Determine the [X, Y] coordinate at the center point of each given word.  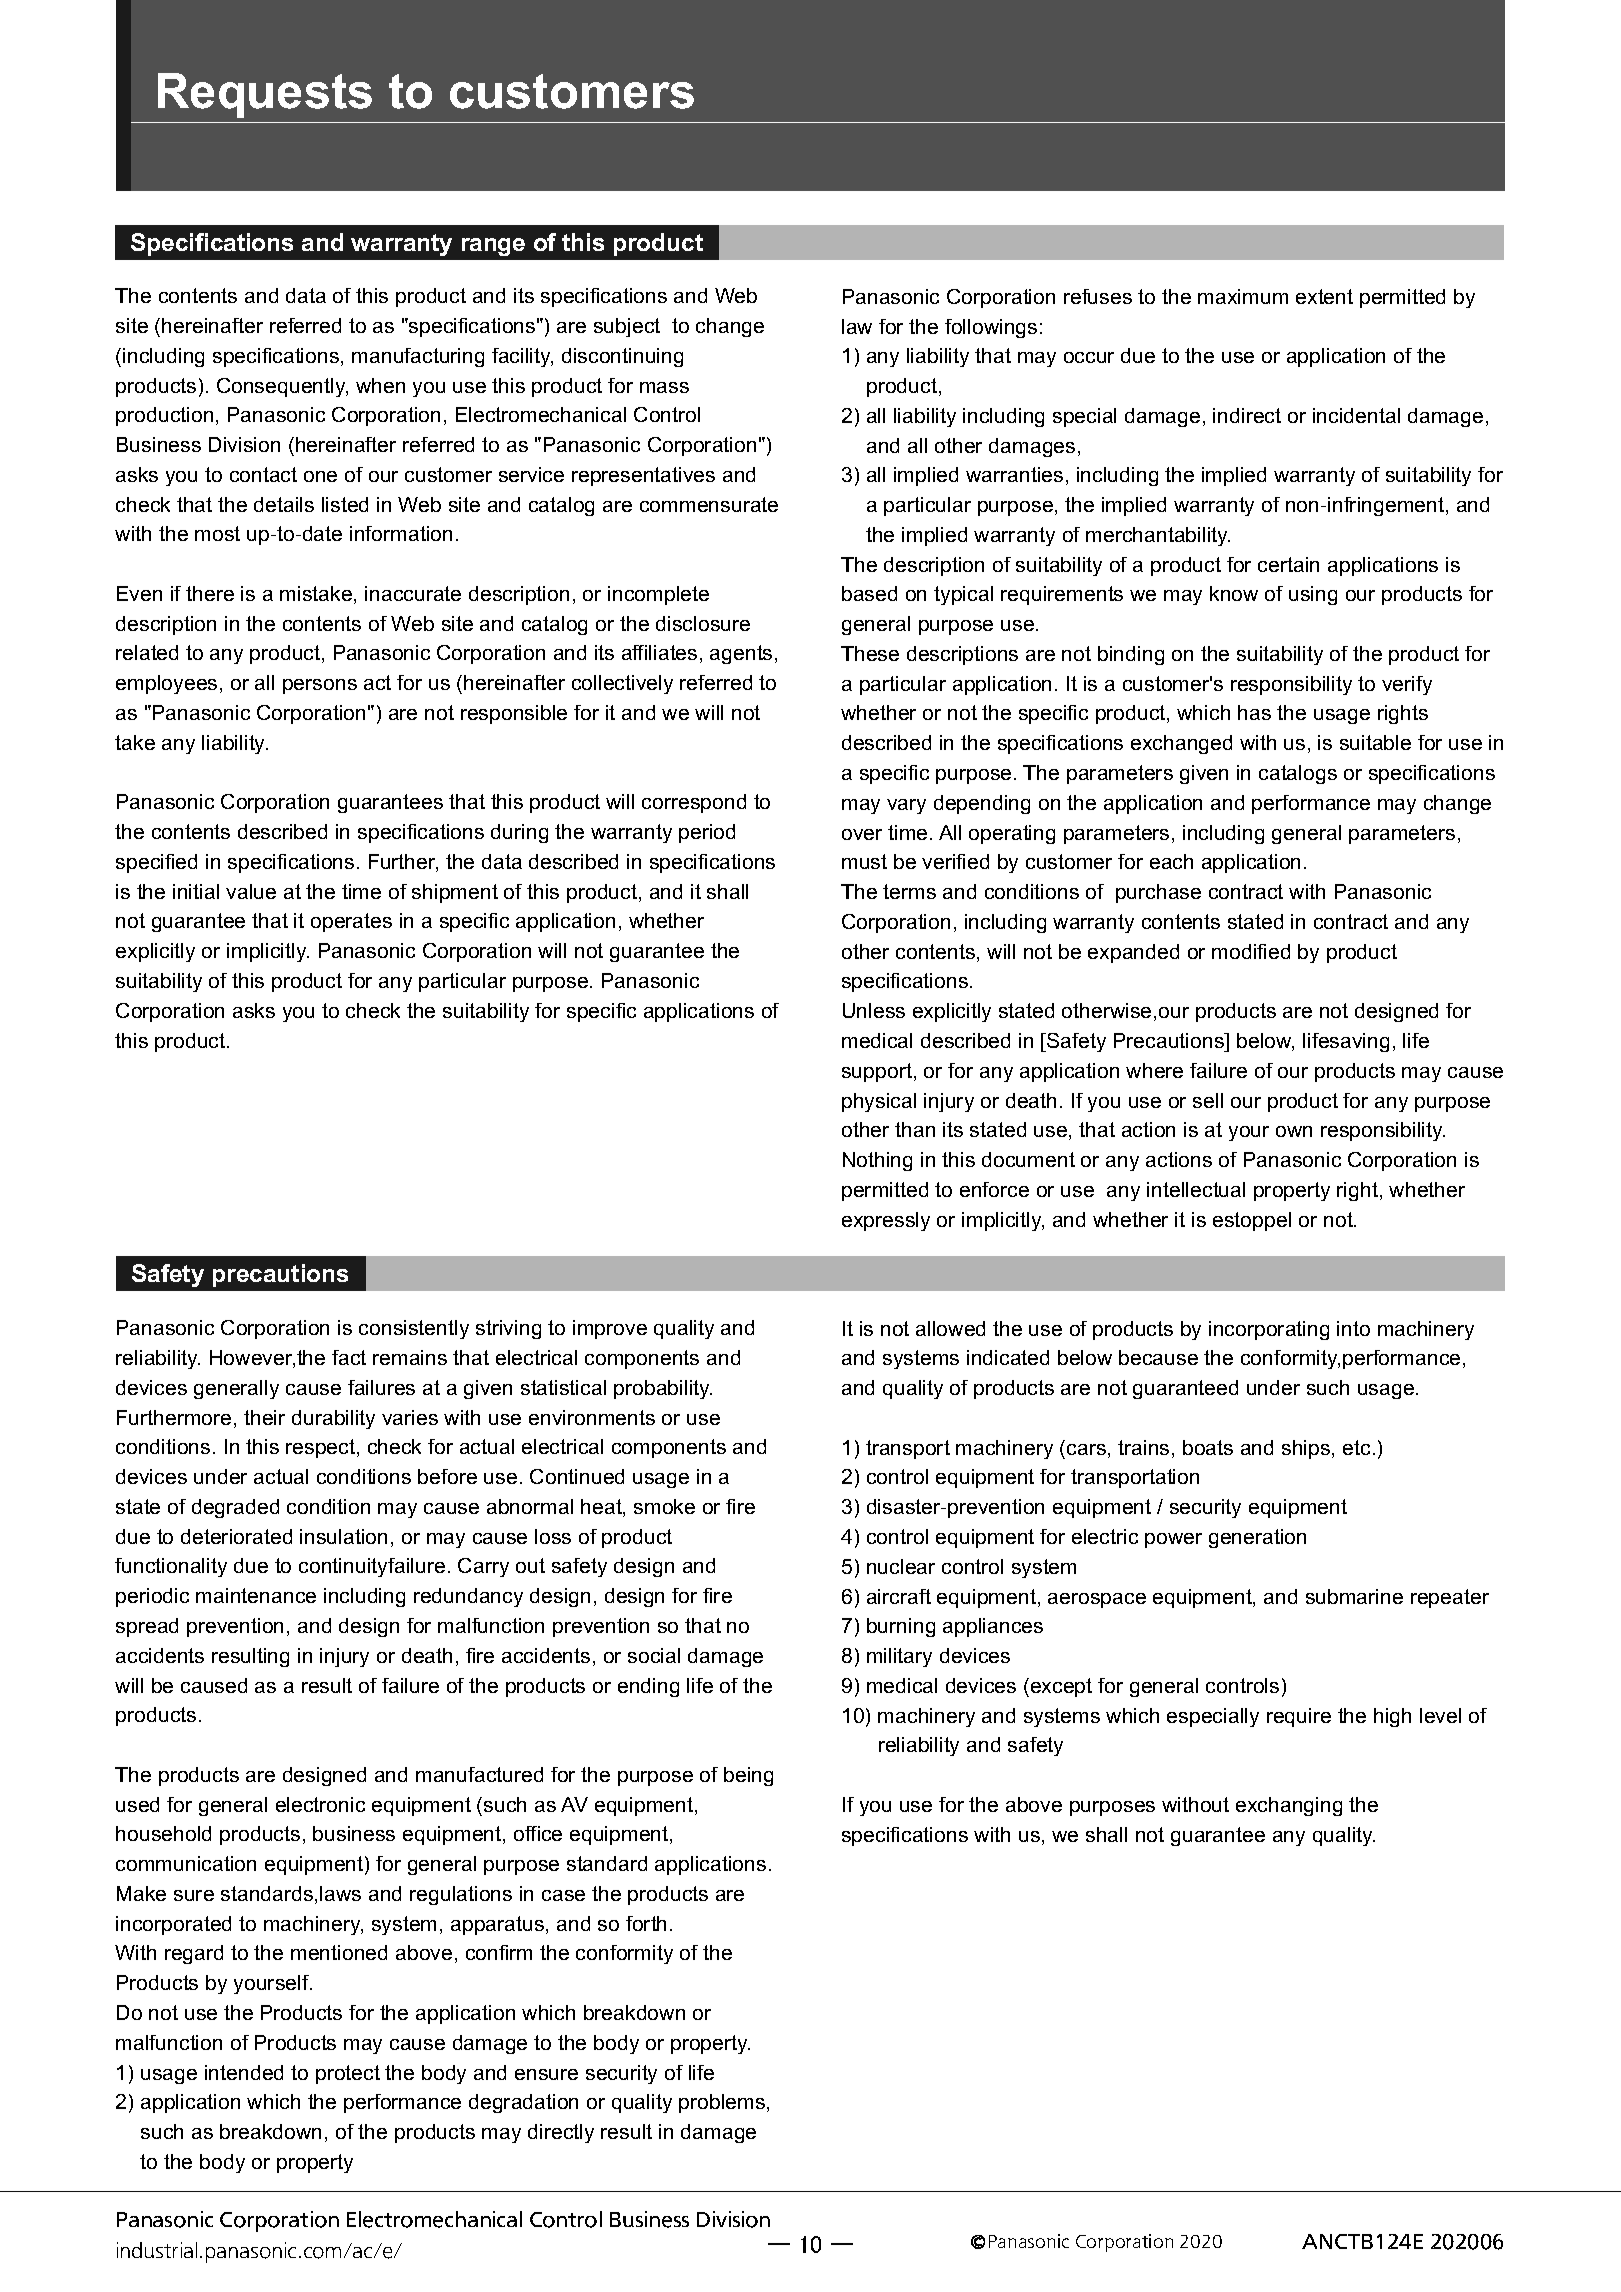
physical [879, 1102]
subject [627, 327]
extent [1324, 296]
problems [722, 2103]
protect [348, 2074]
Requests [265, 95]
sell [1208, 1100]
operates [351, 922]
